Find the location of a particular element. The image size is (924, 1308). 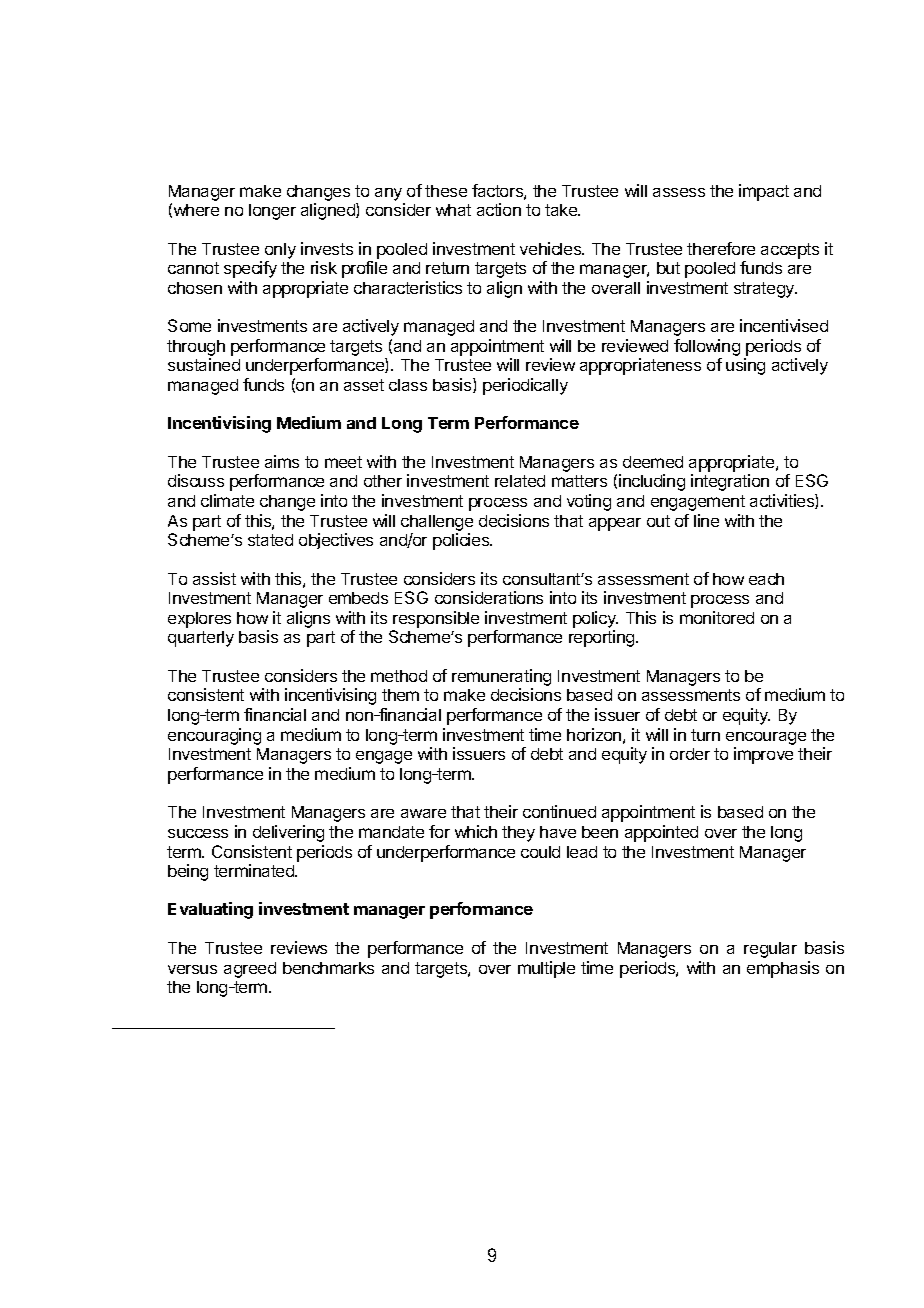

action is located at coordinates (499, 209).
